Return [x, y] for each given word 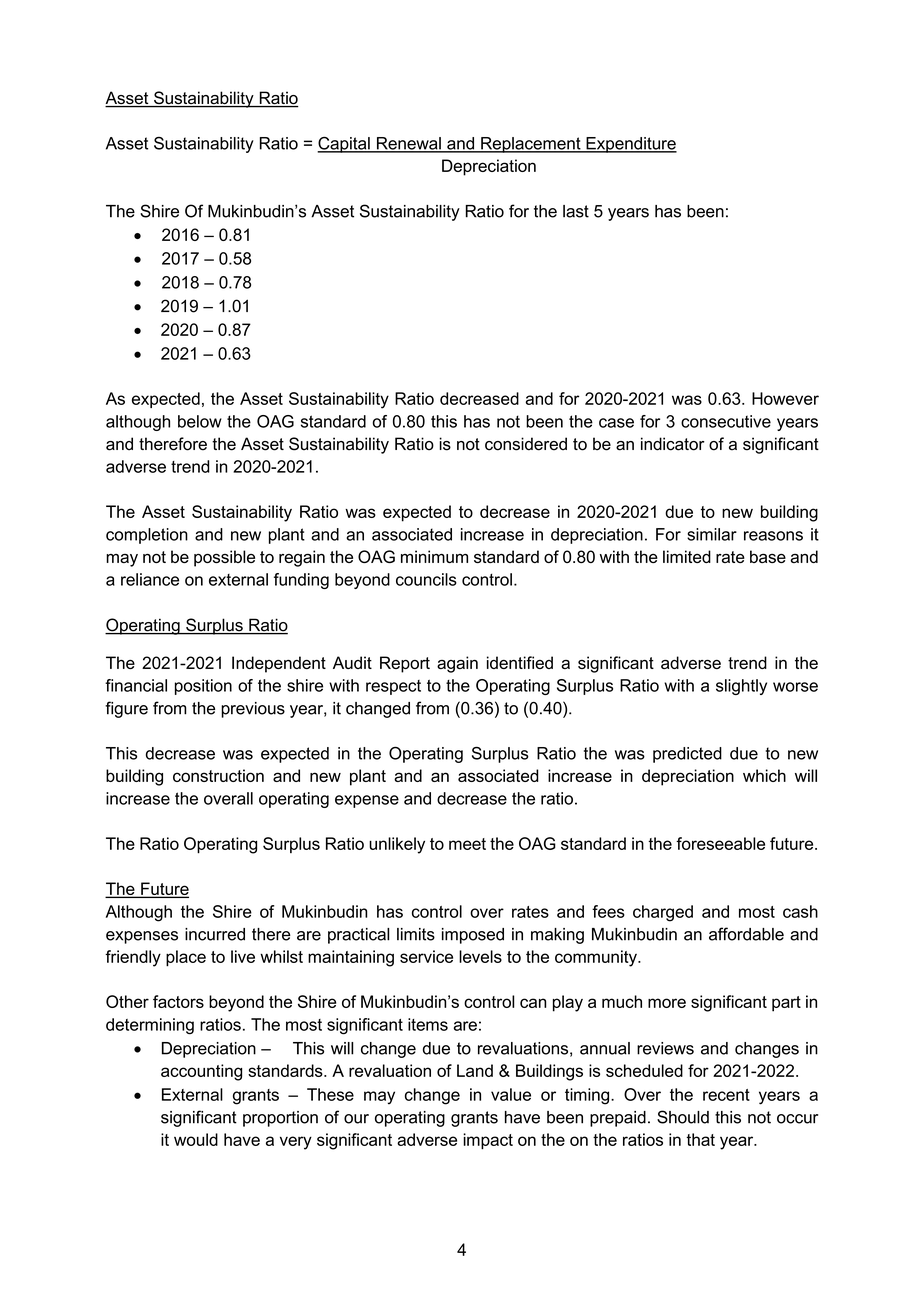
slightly [741, 687]
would [196, 1139]
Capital [344, 145]
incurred [215, 934]
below [200, 421]
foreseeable [720, 843]
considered [526, 444]
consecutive [726, 421]
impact [488, 1141]
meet [467, 844]
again [457, 664]
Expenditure [630, 145]
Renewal [409, 144]
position [203, 687]
